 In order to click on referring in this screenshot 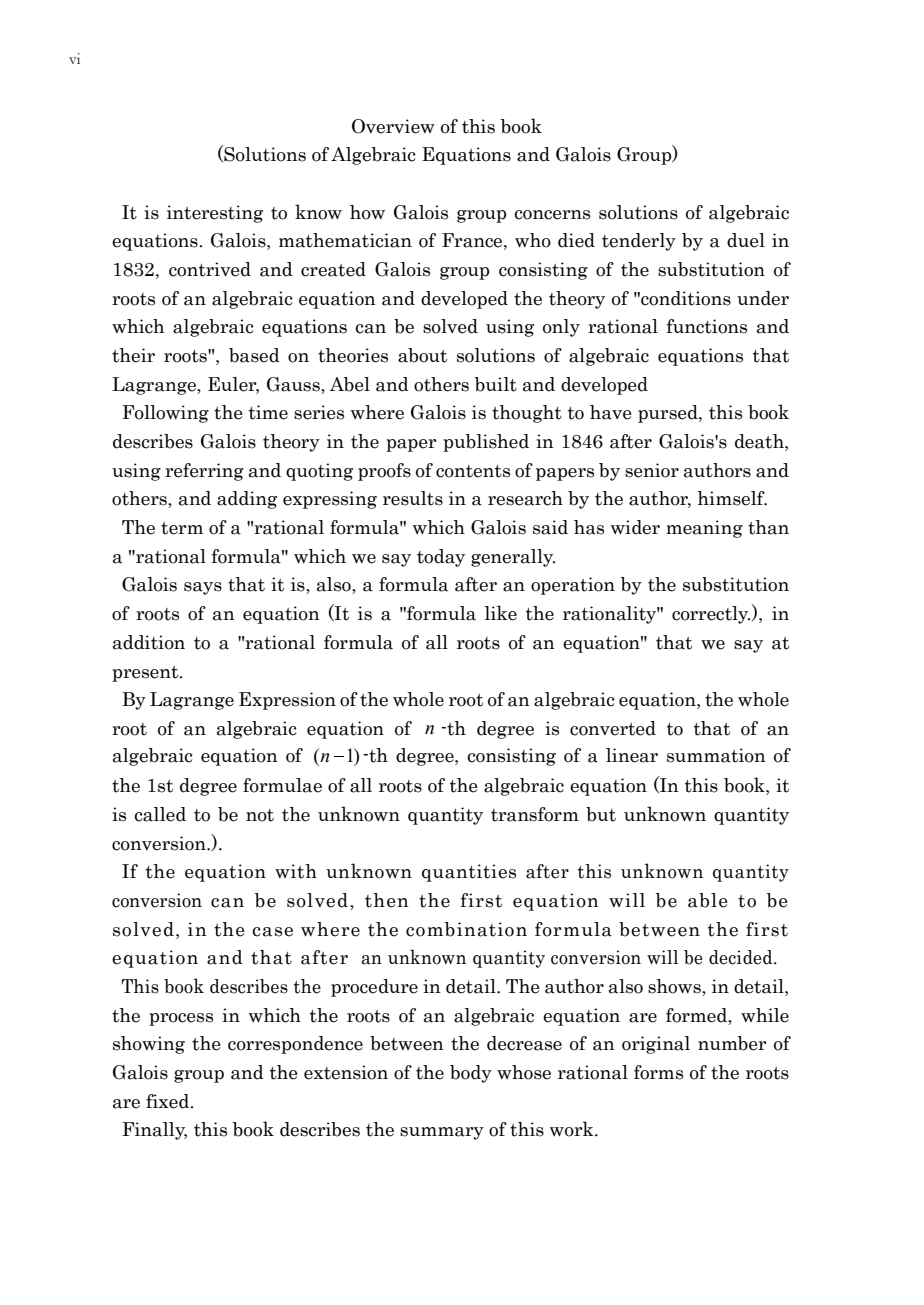, I will do `click(204, 472)`.
